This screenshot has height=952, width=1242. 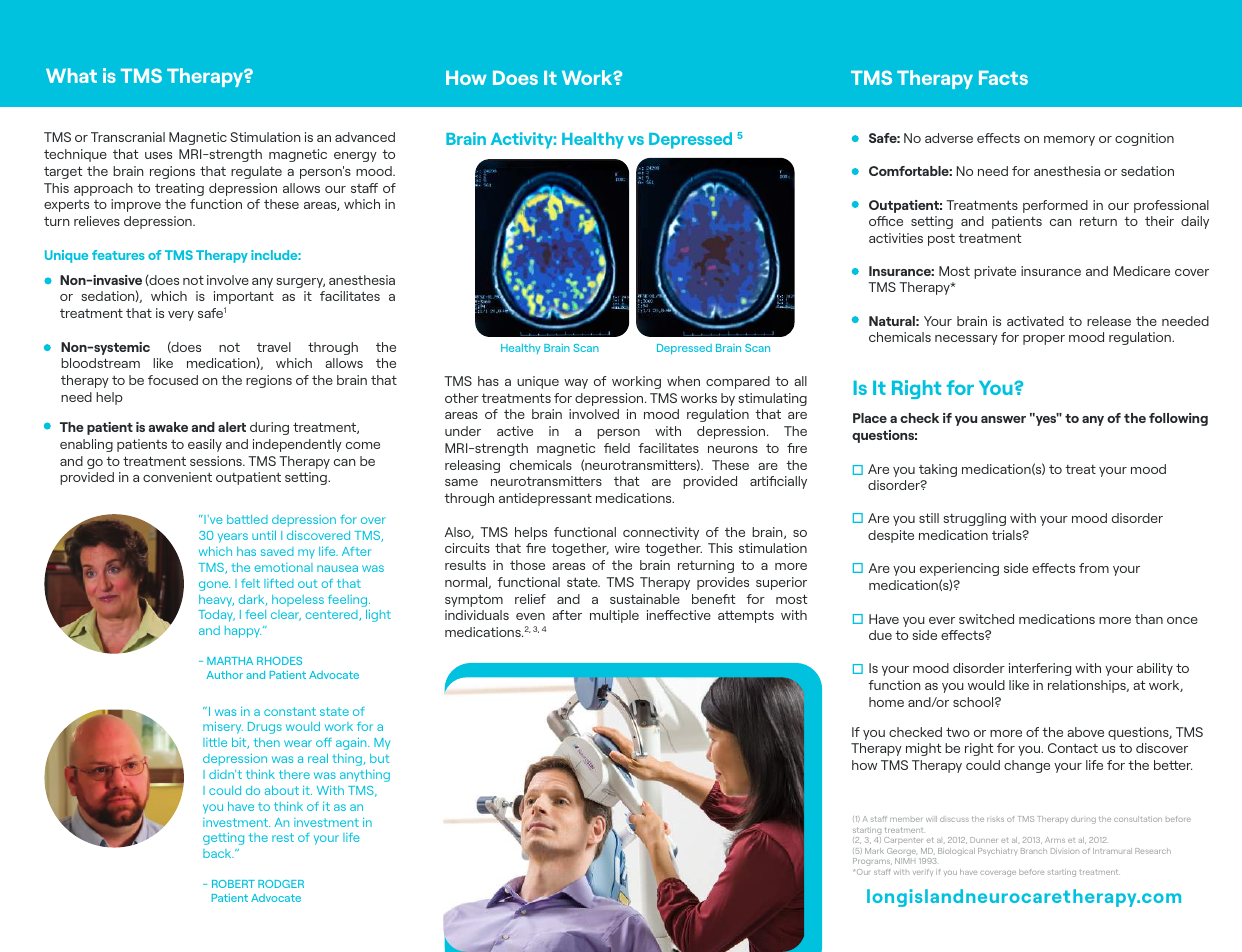 What do you see at coordinates (177, 477) in the screenshot?
I see `convenient` at bounding box center [177, 477].
